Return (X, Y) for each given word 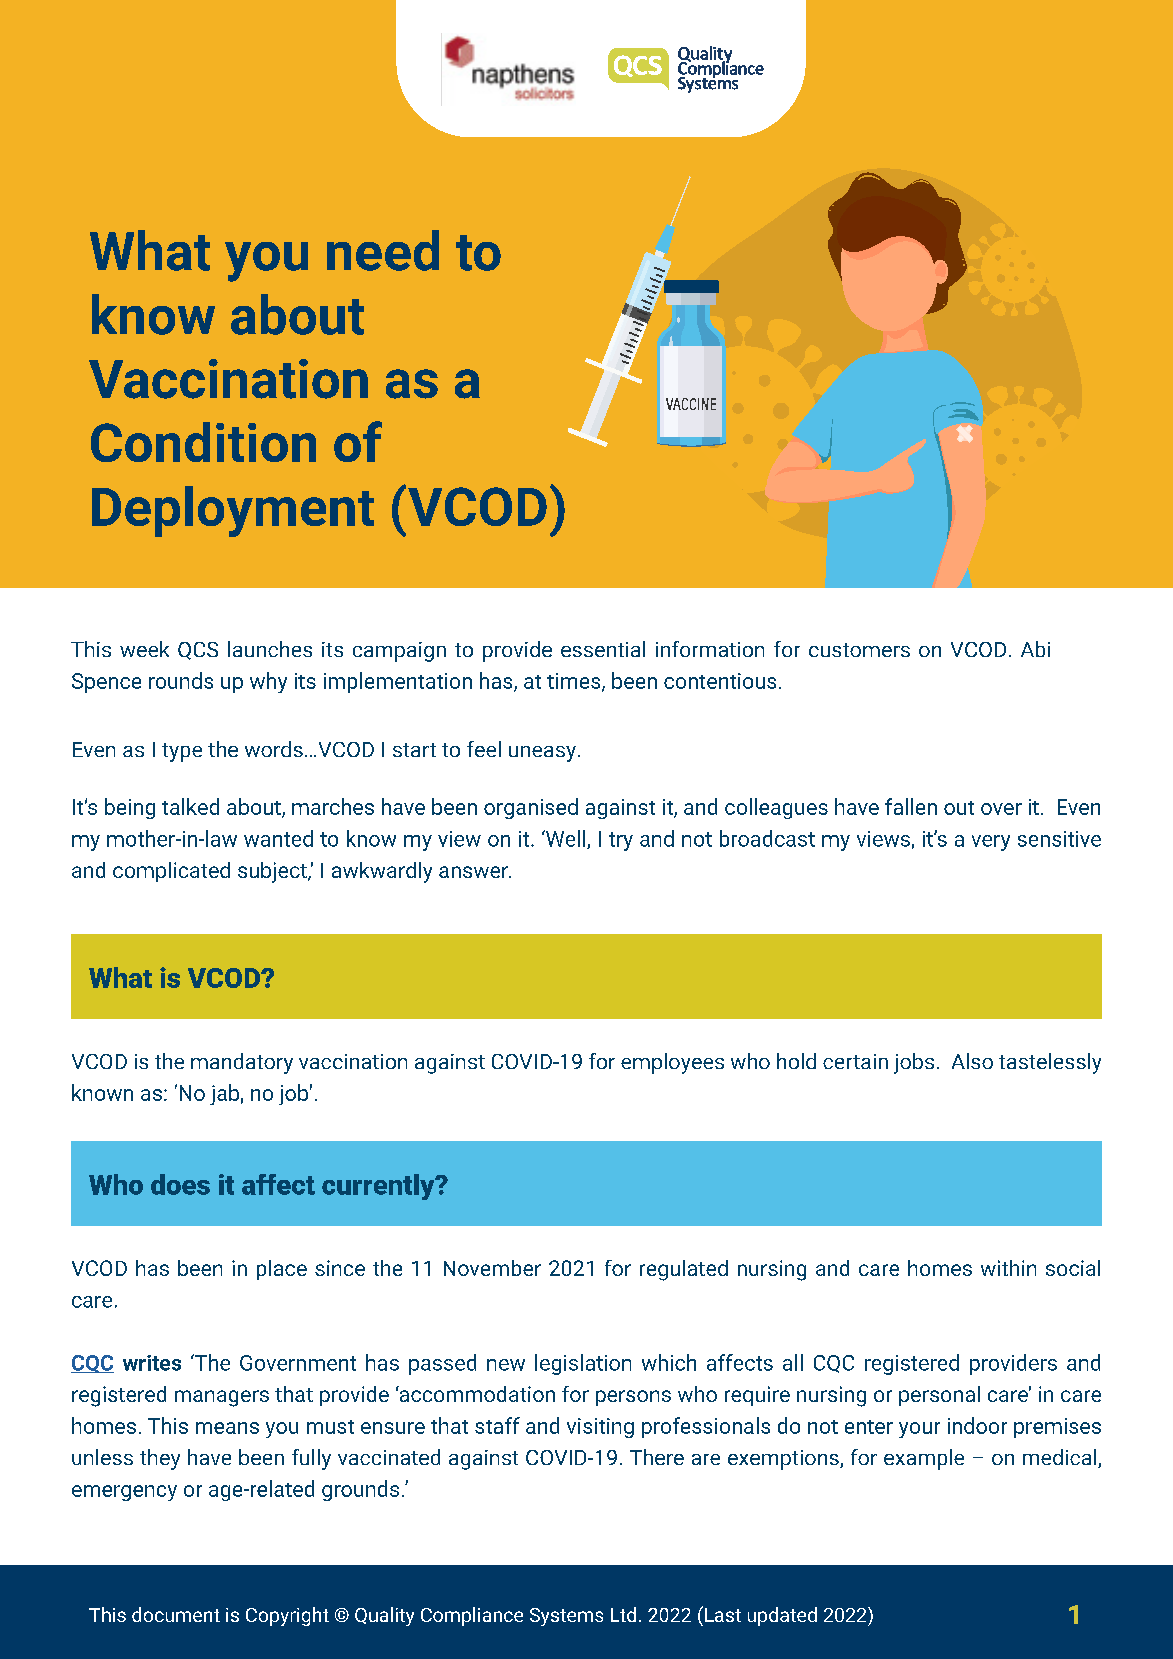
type (182, 752)
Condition (203, 442)
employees (672, 1063)
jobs (914, 1063)
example (924, 1459)
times (575, 682)
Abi (1035, 649)
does (180, 1184)
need (383, 250)
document (176, 1614)
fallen (911, 806)
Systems (566, 1617)
